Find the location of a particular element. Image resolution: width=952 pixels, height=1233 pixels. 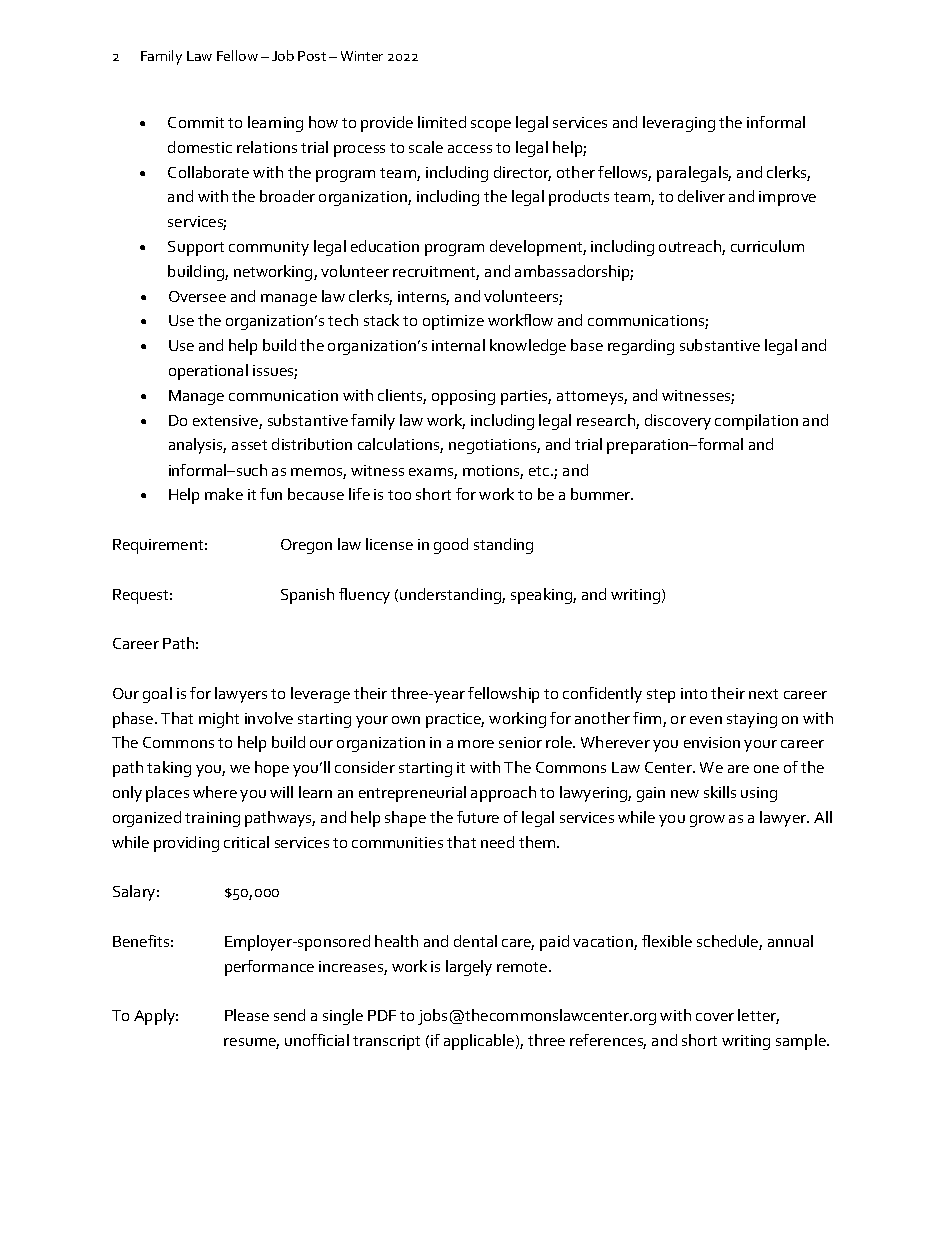

scope is located at coordinates (491, 126).
